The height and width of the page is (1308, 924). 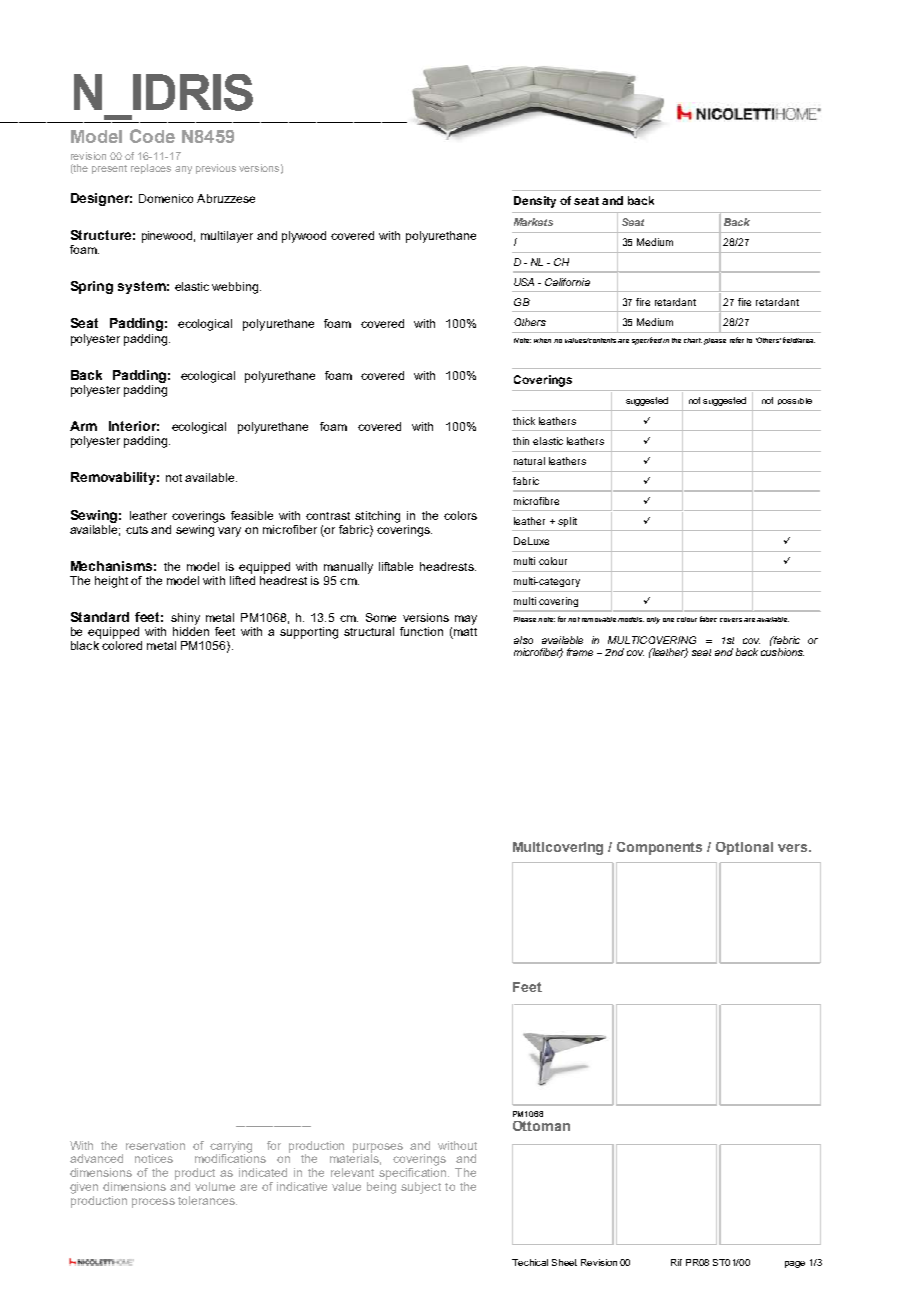 What do you see at coordinates (122, 645) in the page?
I see `colored` at bounding box center [122, 645].
